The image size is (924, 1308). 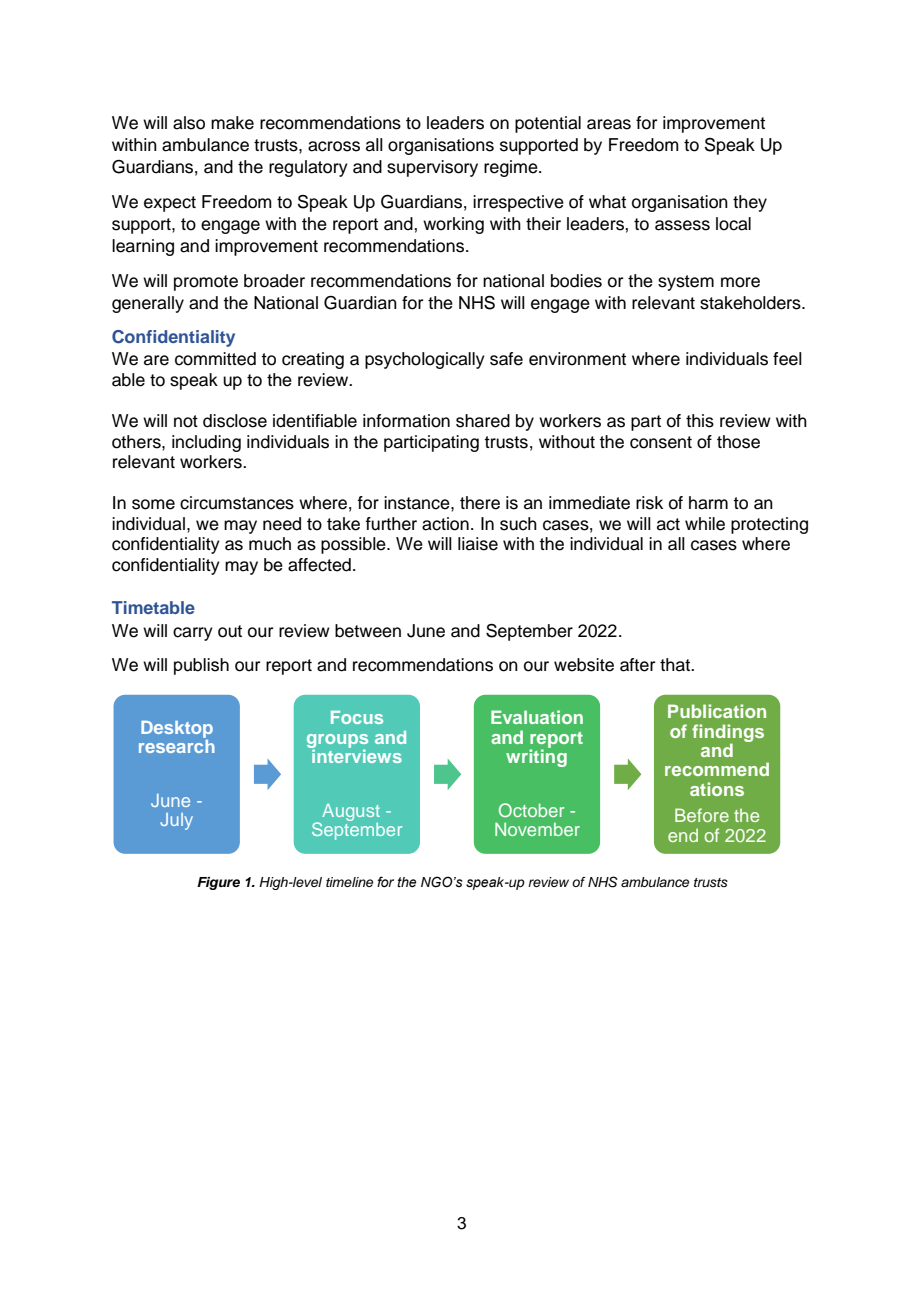 What do you see at coordinates (750, 203) in the screenshot?
I see `they` at bounding box center [750, 203].
